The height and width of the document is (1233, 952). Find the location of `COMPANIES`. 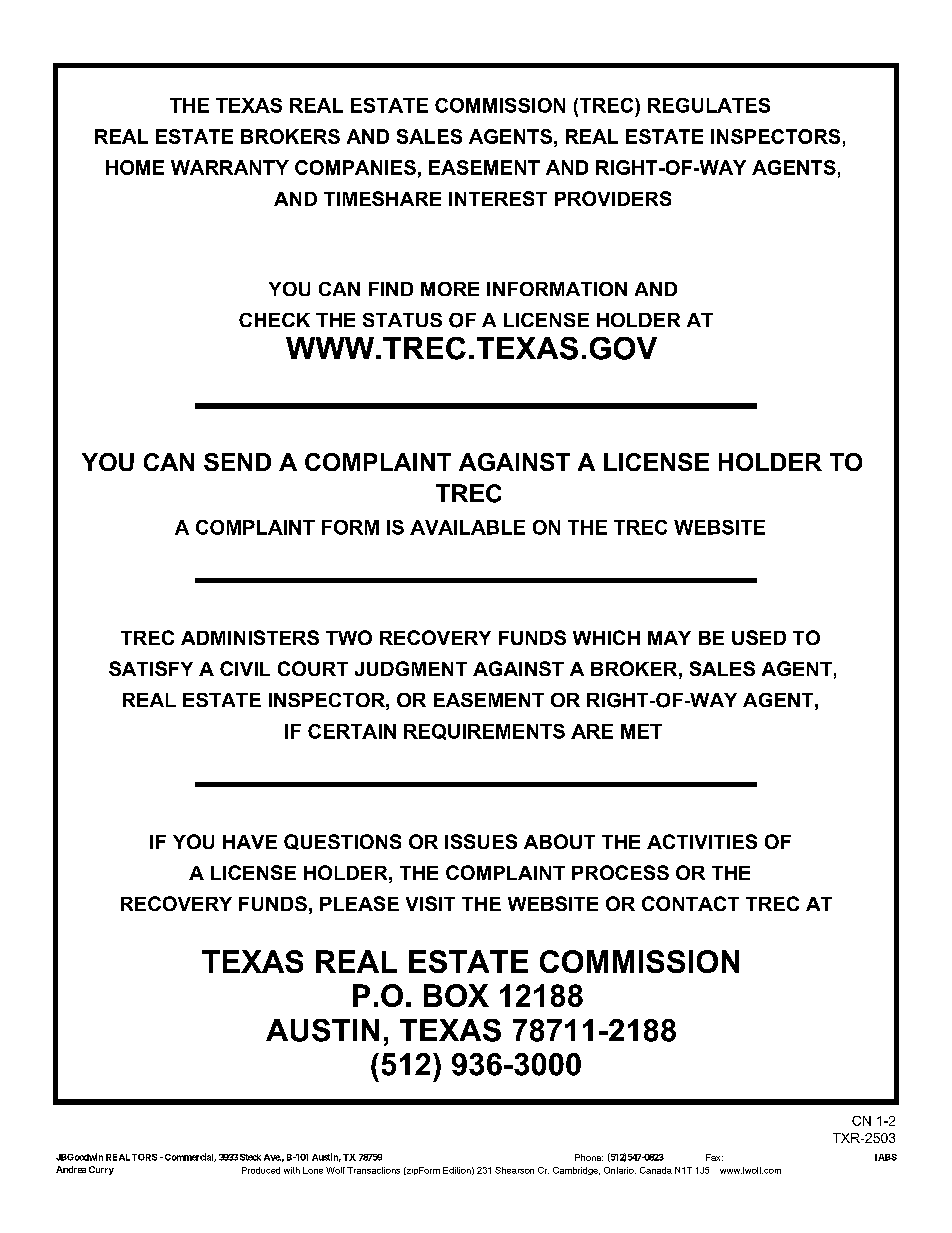

COMPANIES is located at coordinates (355, 167).
